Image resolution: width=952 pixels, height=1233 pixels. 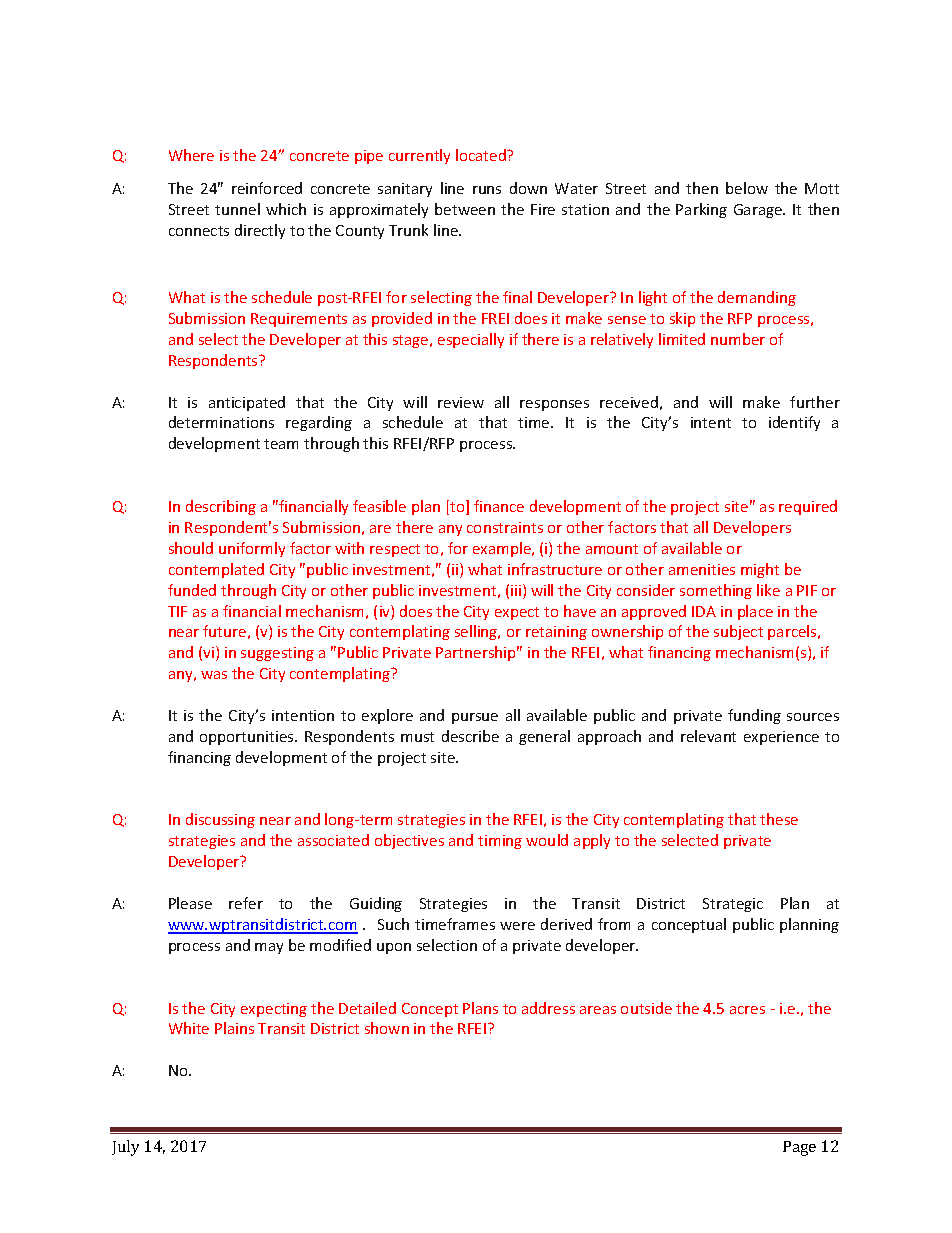 What do you see at coordinates (747, 188) in the screenshot?
I see `below` at bounding box center [747, 188].
